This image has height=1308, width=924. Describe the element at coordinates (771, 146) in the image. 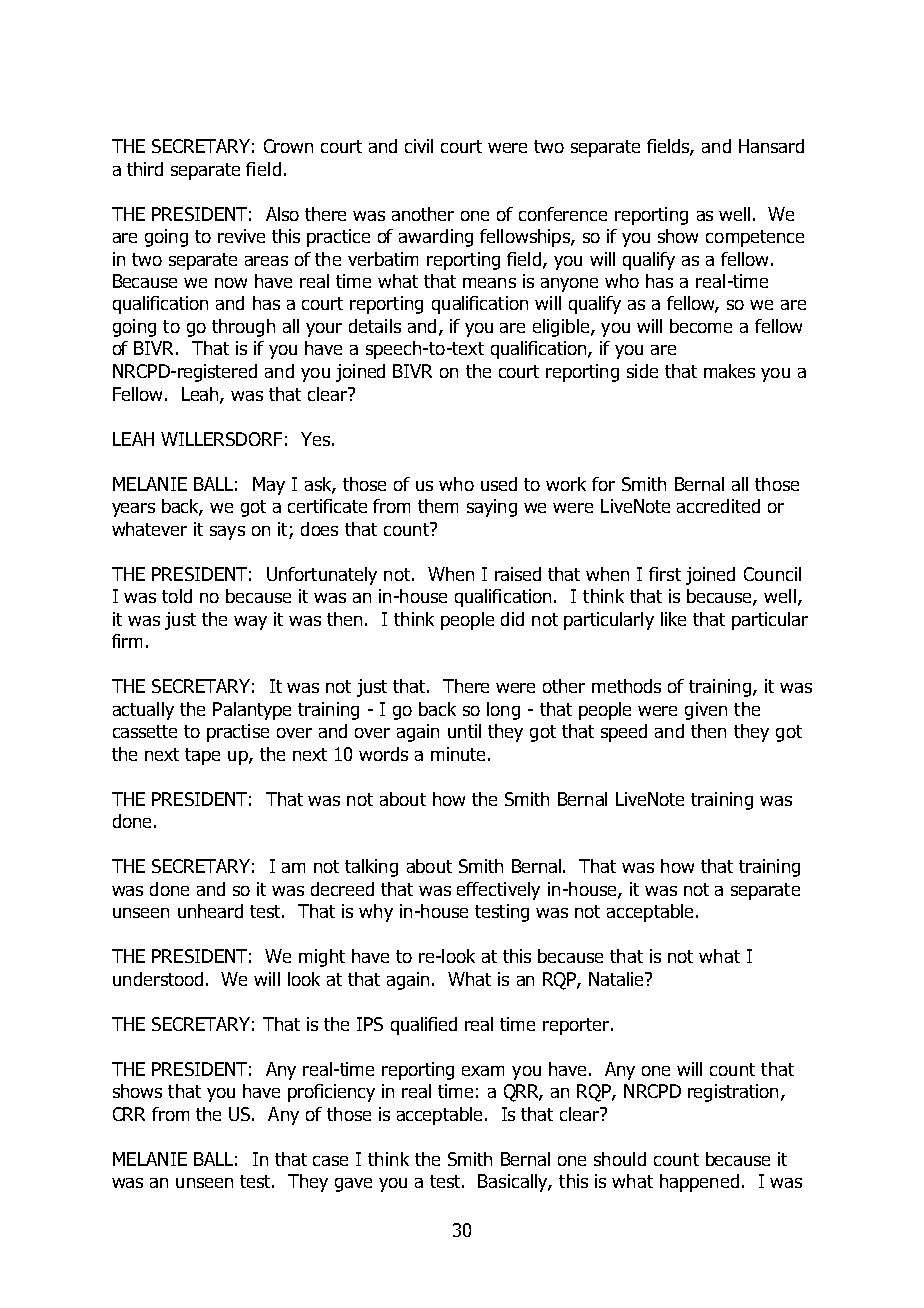

I see `Hansard` at that location.
